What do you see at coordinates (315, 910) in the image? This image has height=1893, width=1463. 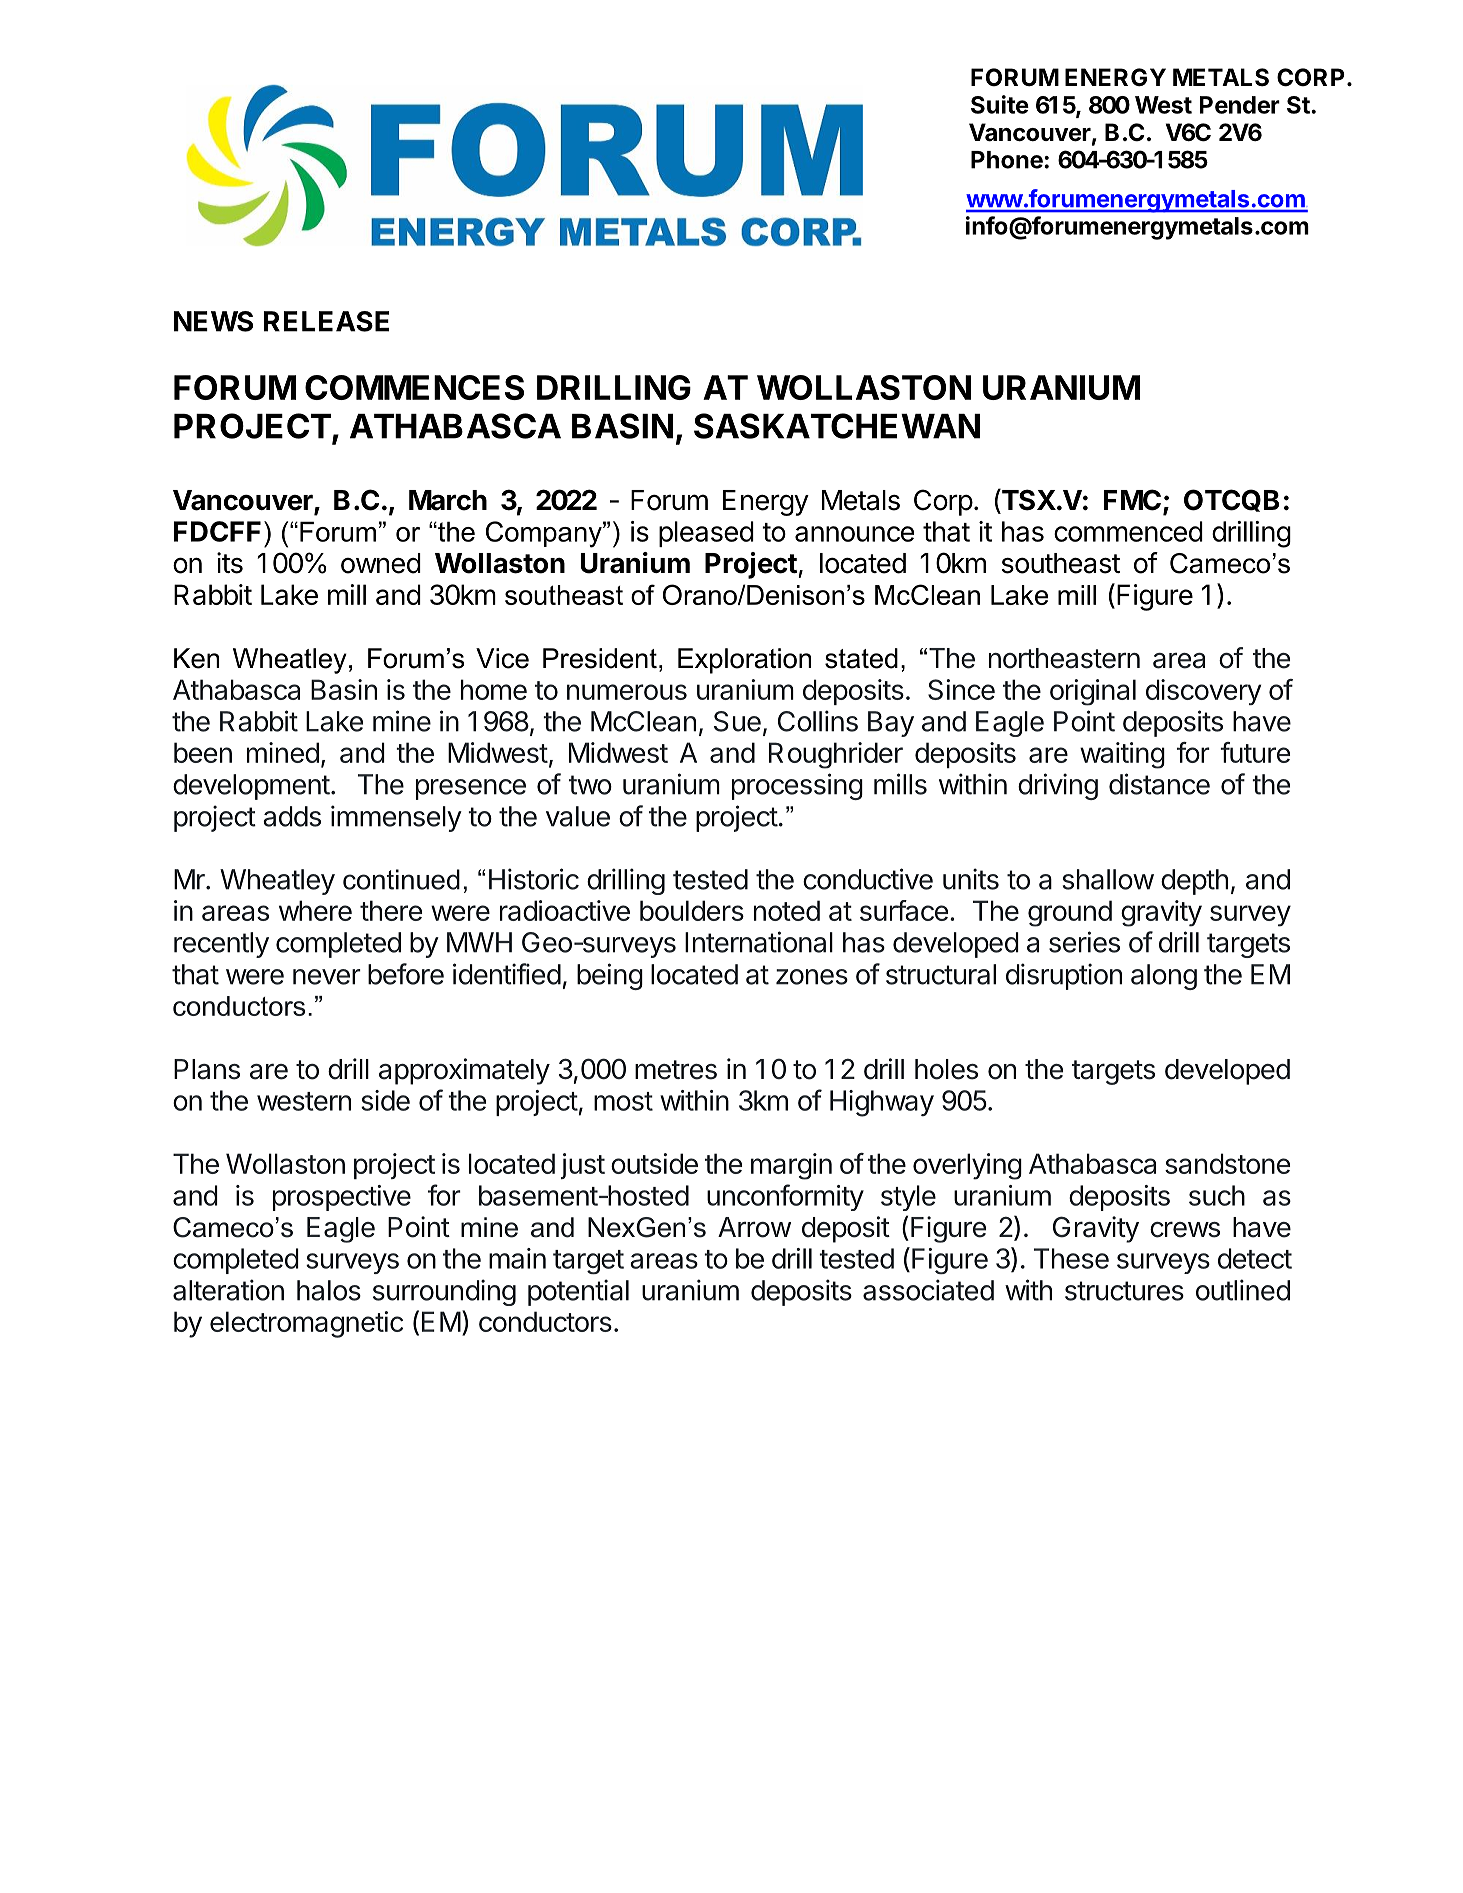 I see `where` at bounding box center [315, 910].
